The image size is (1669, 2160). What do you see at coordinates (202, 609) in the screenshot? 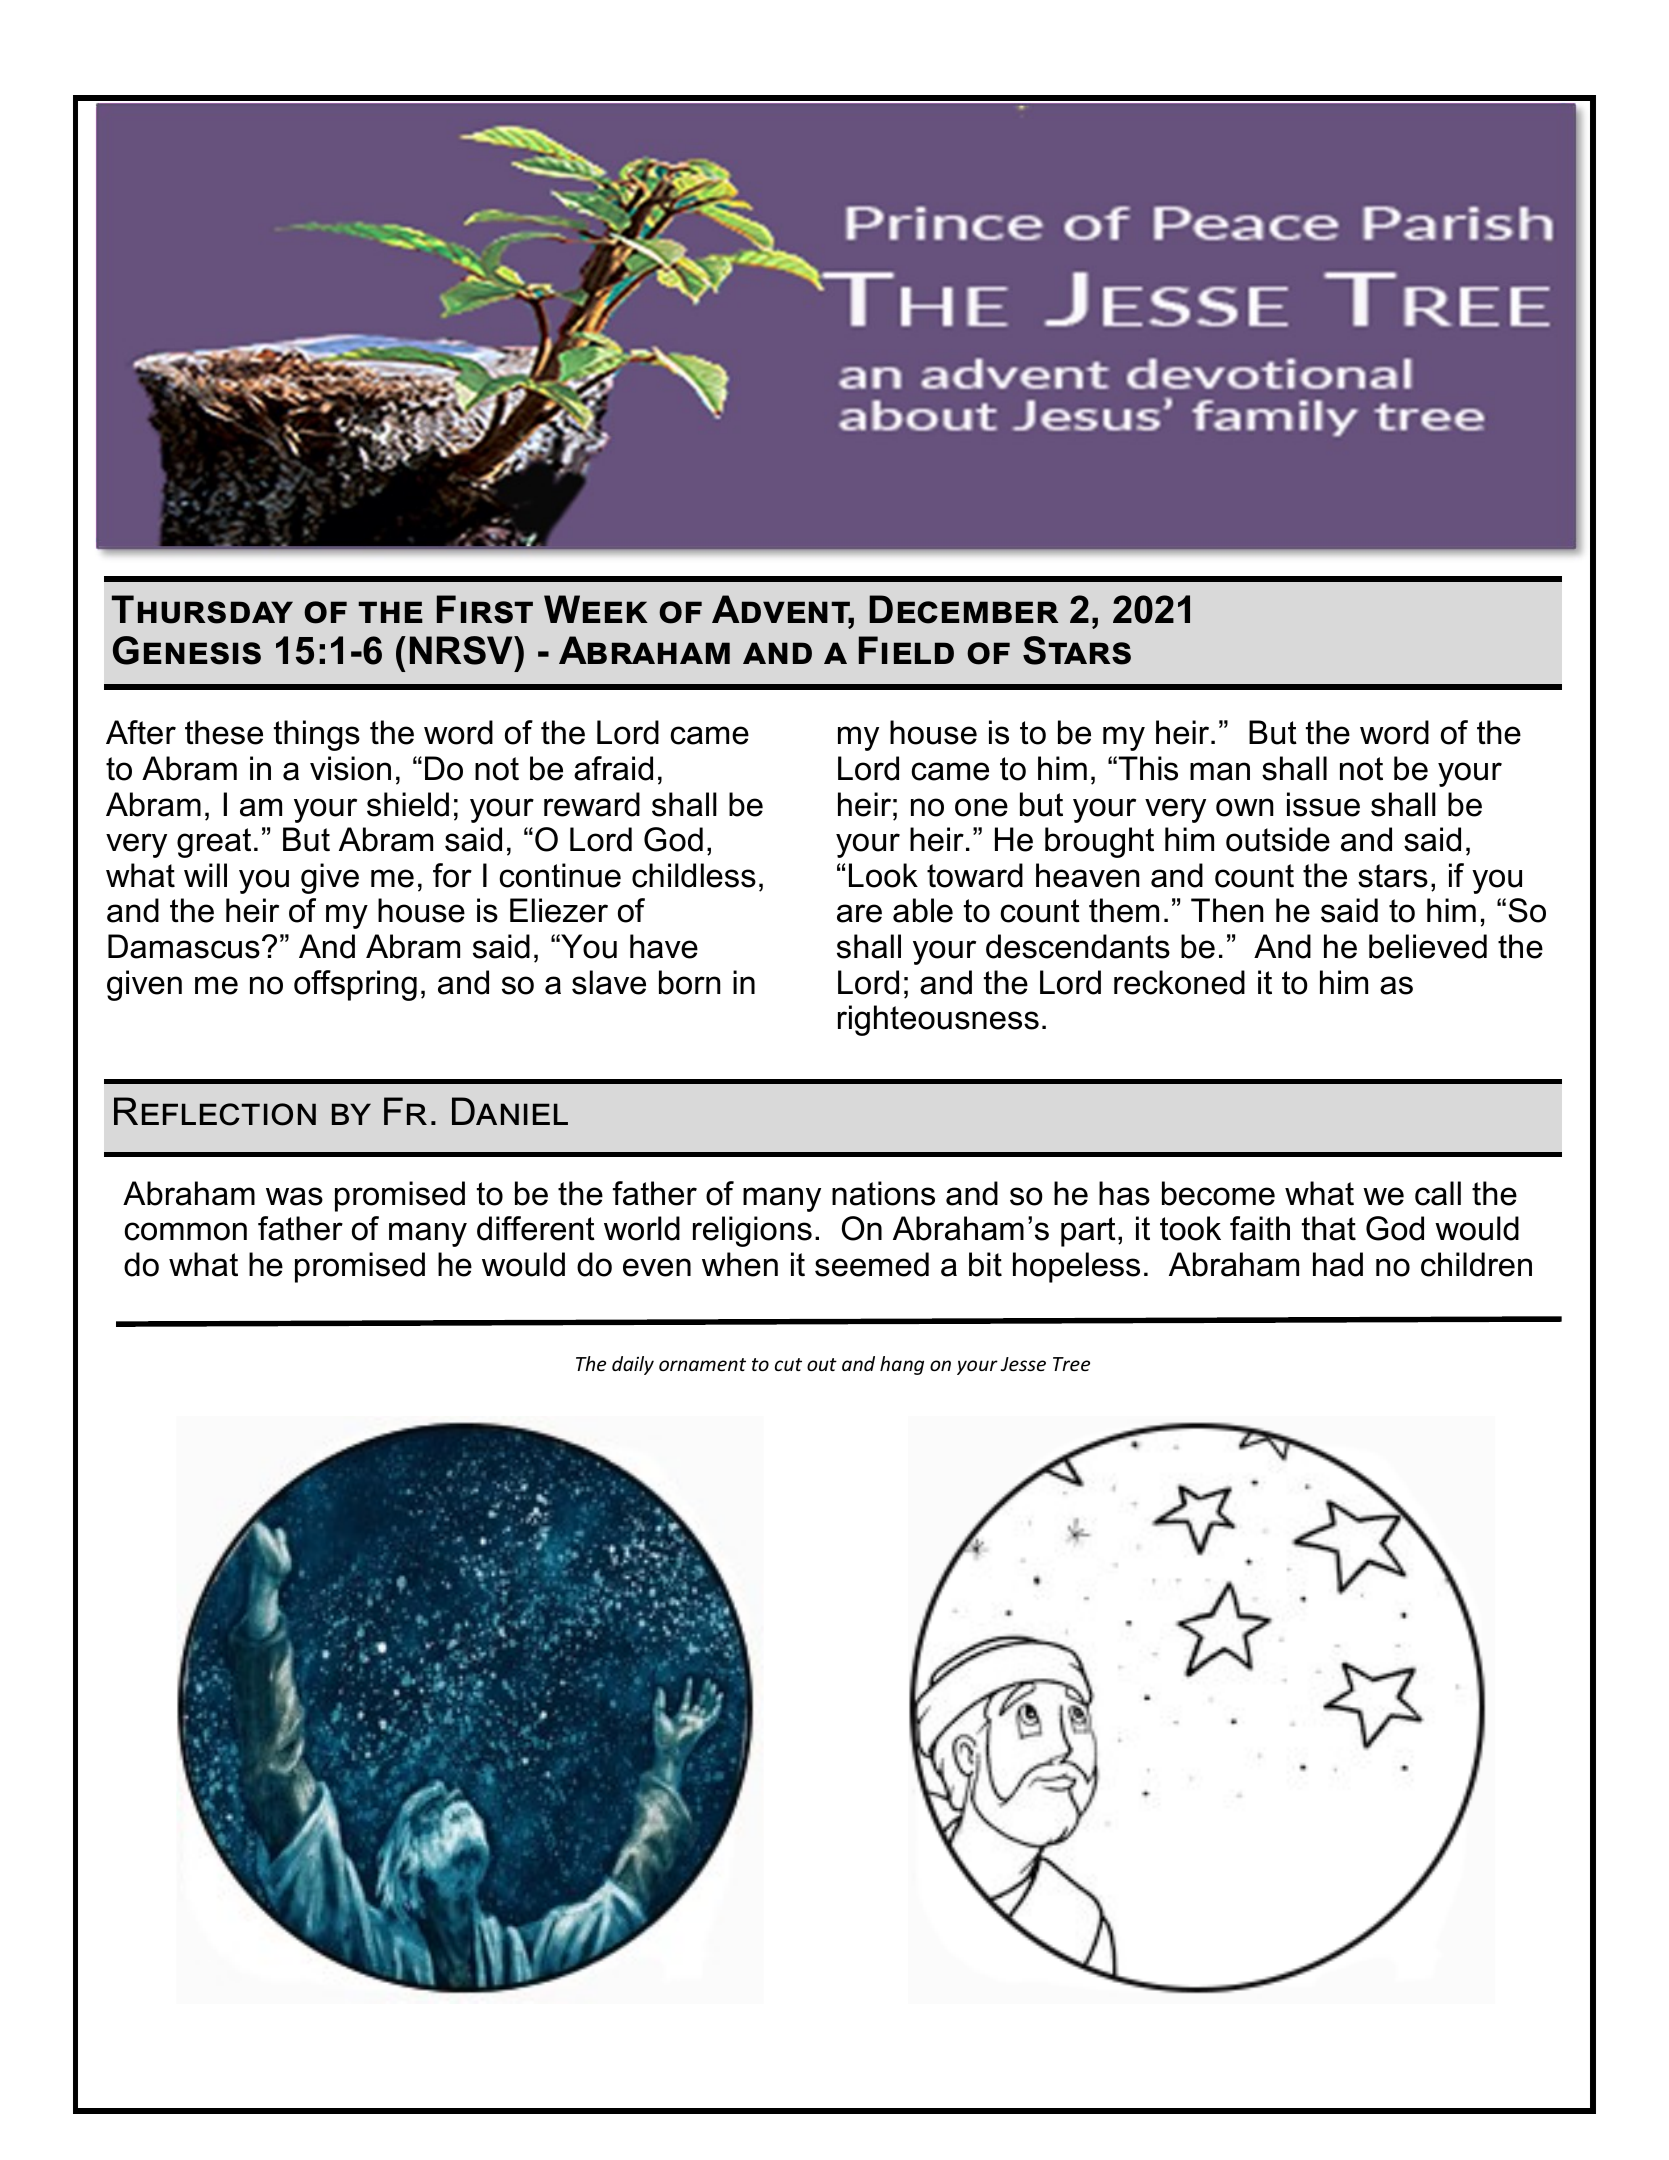
I see `Thursday` at bounding box center [202, 609].
